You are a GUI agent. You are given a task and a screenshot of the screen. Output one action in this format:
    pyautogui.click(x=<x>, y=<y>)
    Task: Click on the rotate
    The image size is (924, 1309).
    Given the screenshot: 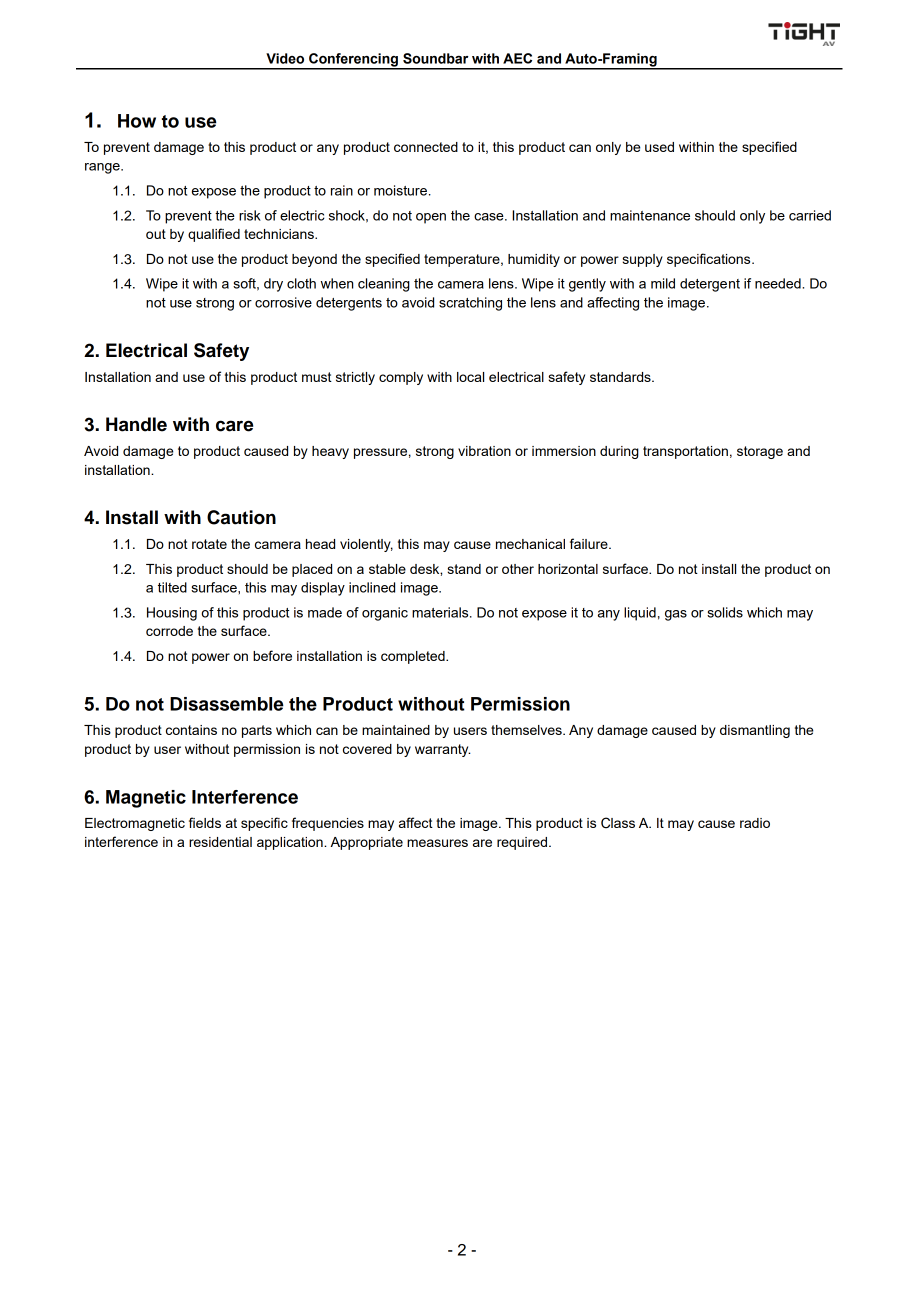 What is the action you would take?
    pyautogui.click(x=209, y=544)
